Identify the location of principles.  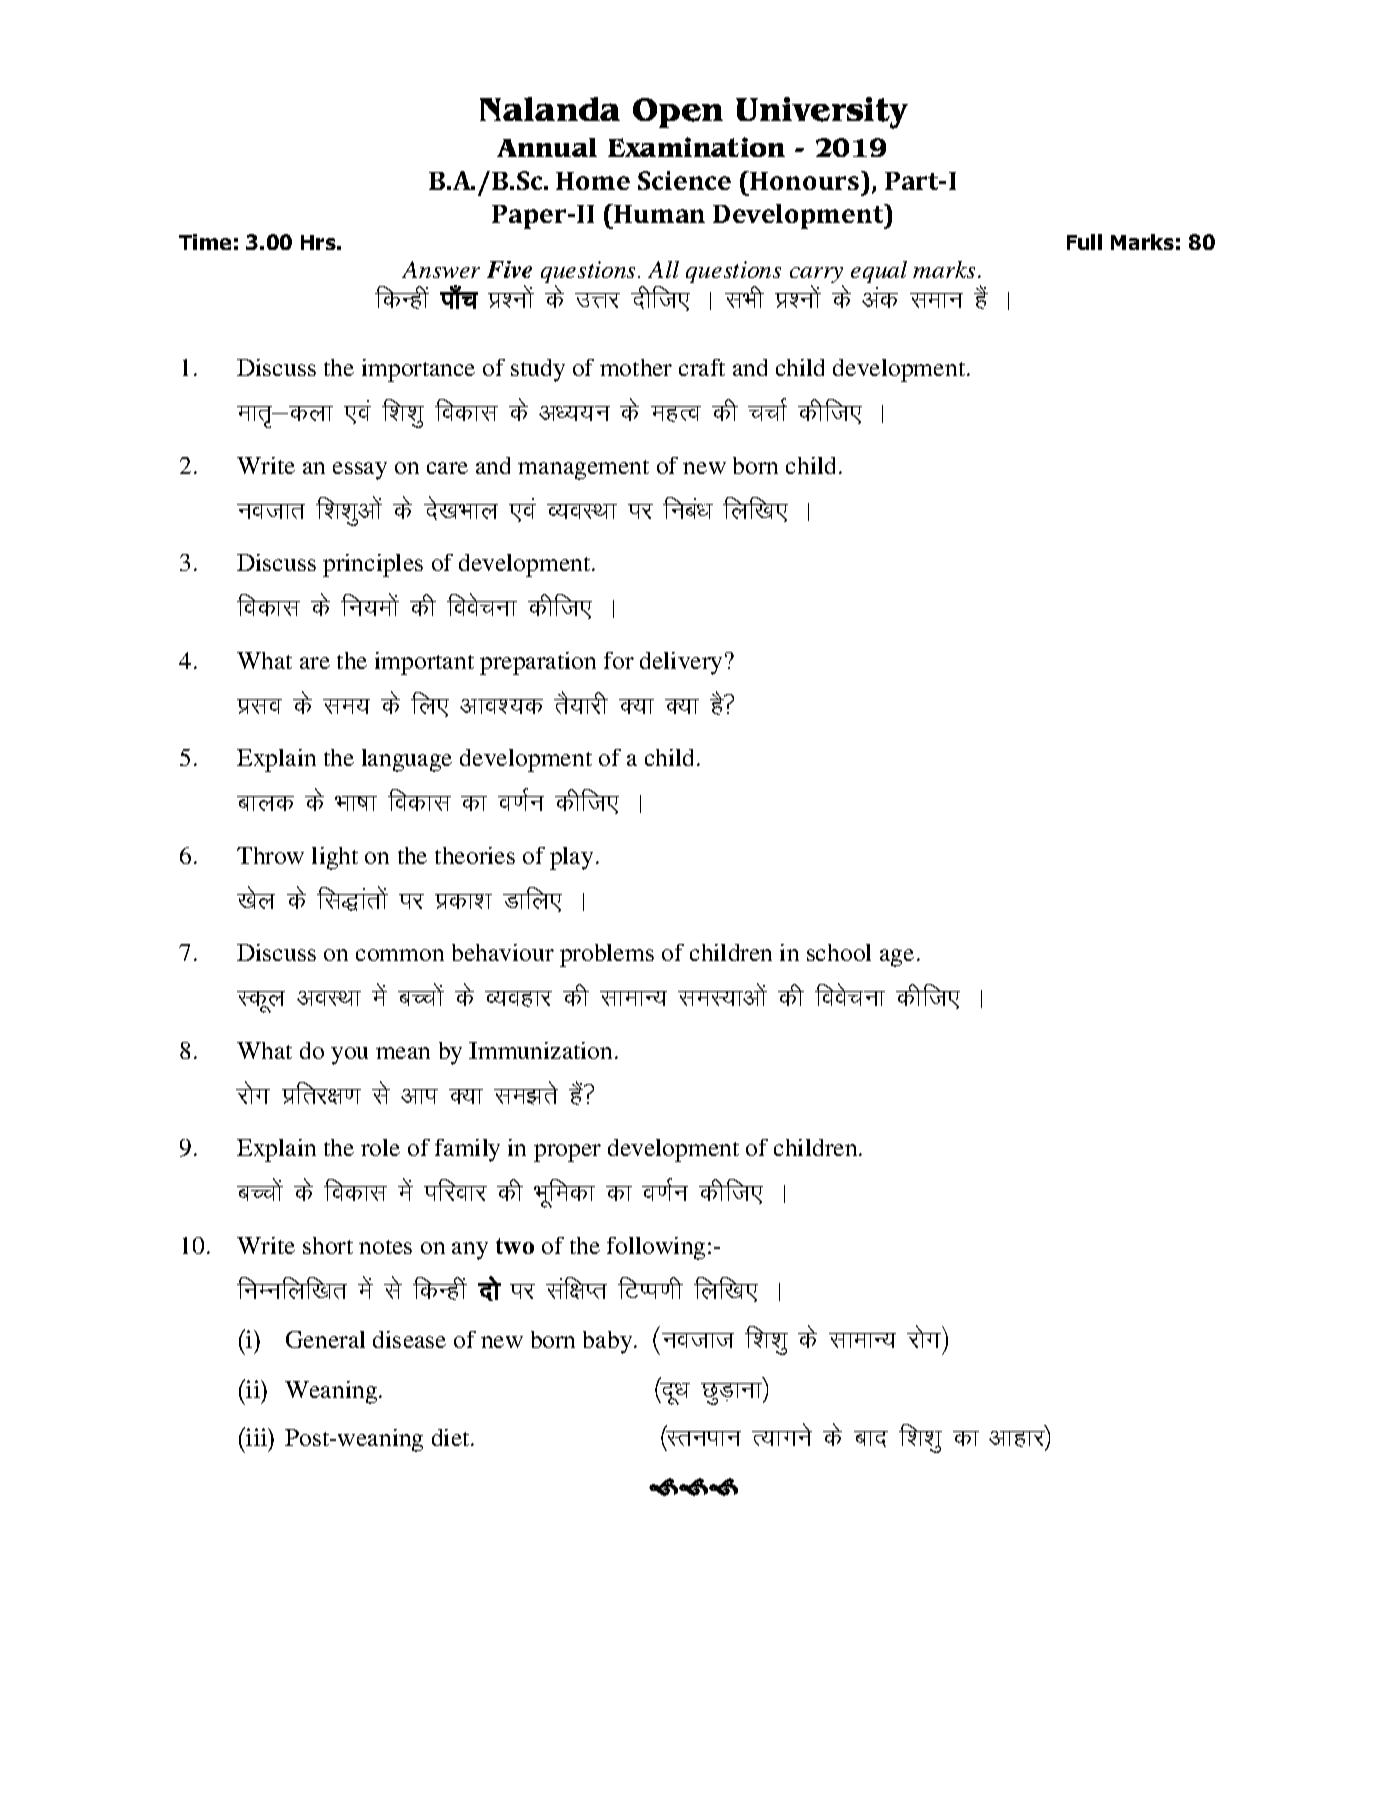
(373, 565).
